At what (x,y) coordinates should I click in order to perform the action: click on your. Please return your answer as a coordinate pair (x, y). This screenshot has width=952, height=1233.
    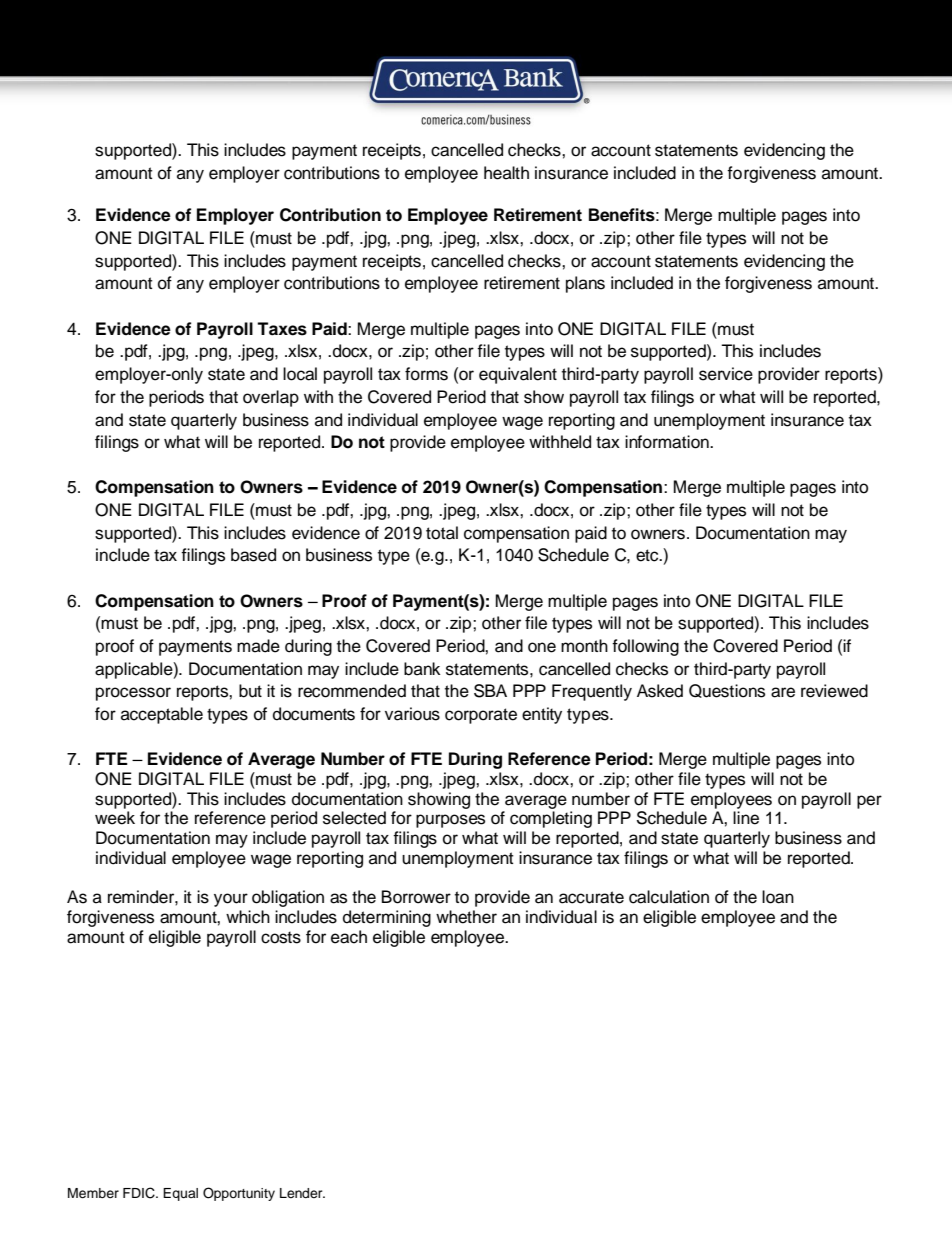
    Looking at the image, I should click on (231, 900).
